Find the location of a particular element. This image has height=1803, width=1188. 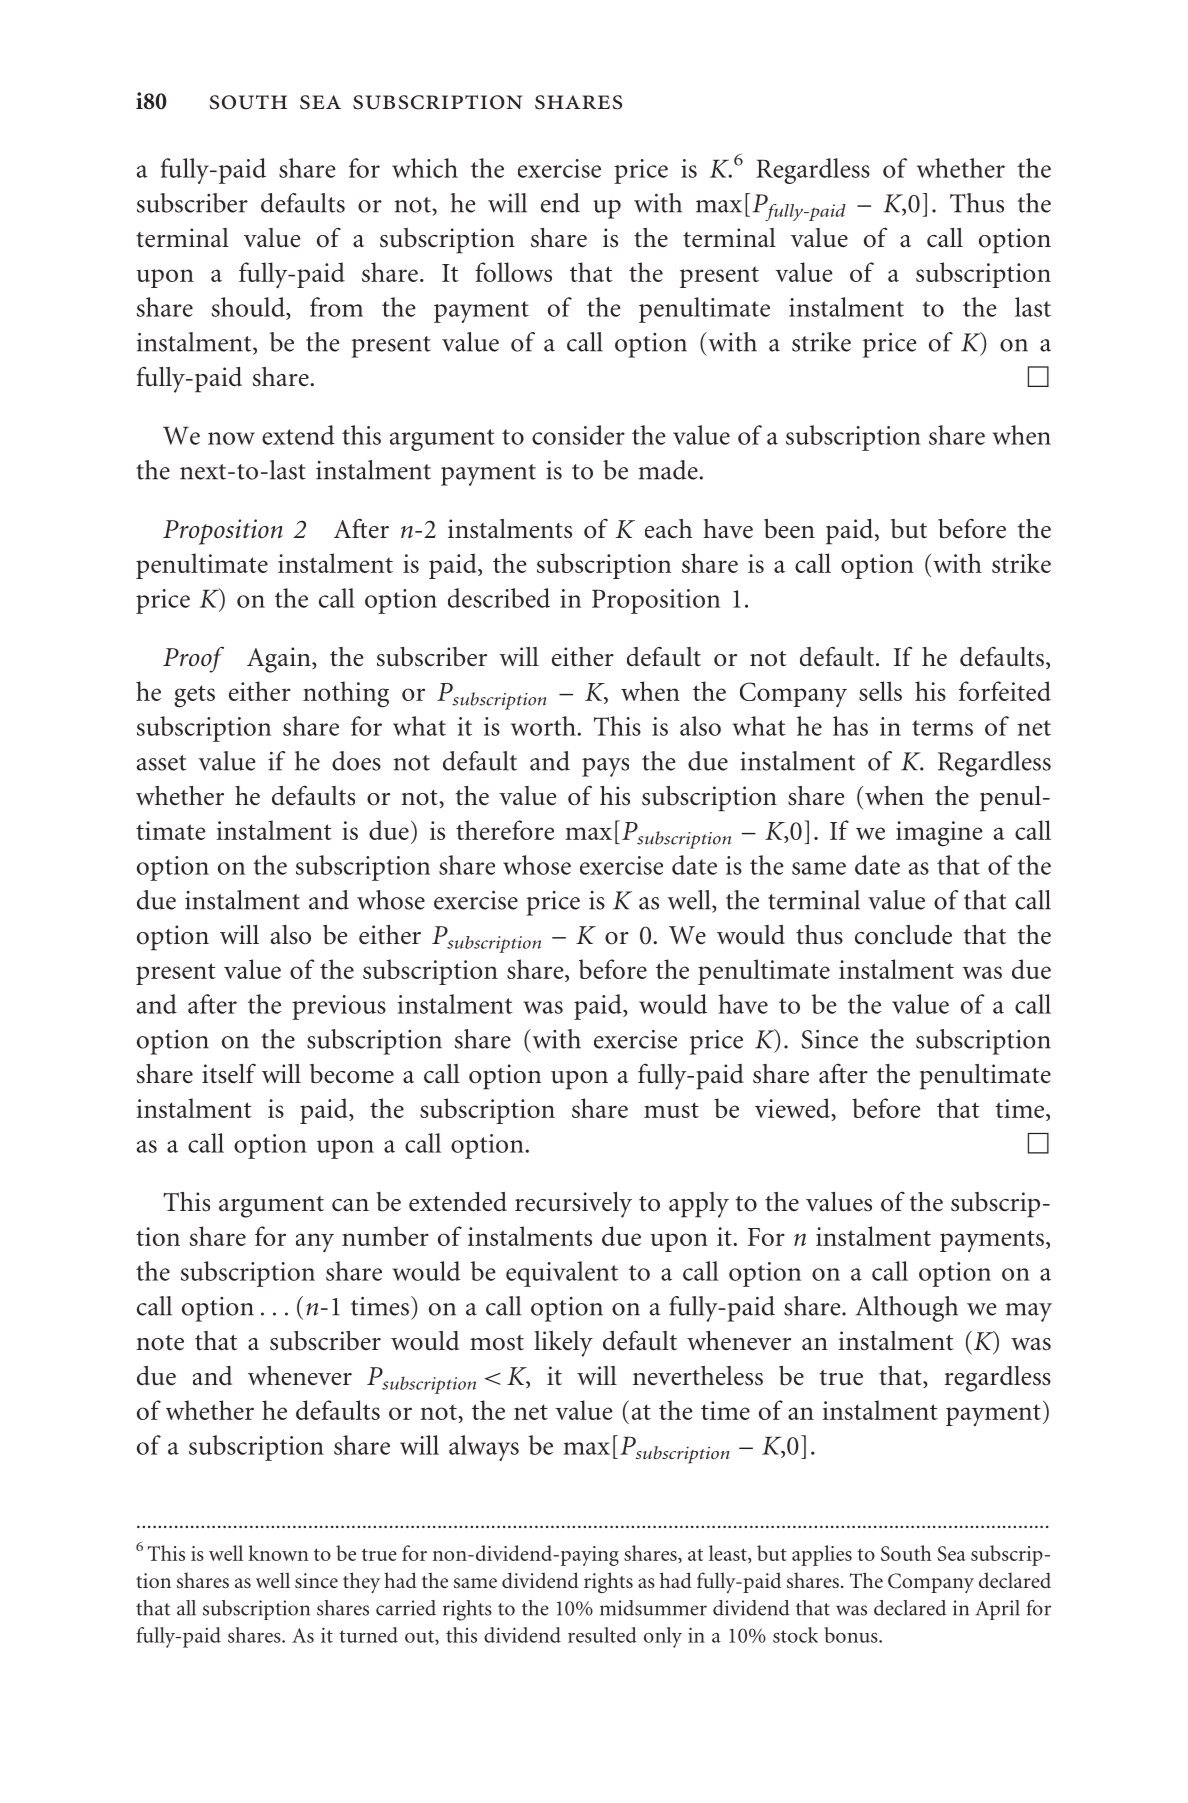

sells is located at coordinates (880, 691).
